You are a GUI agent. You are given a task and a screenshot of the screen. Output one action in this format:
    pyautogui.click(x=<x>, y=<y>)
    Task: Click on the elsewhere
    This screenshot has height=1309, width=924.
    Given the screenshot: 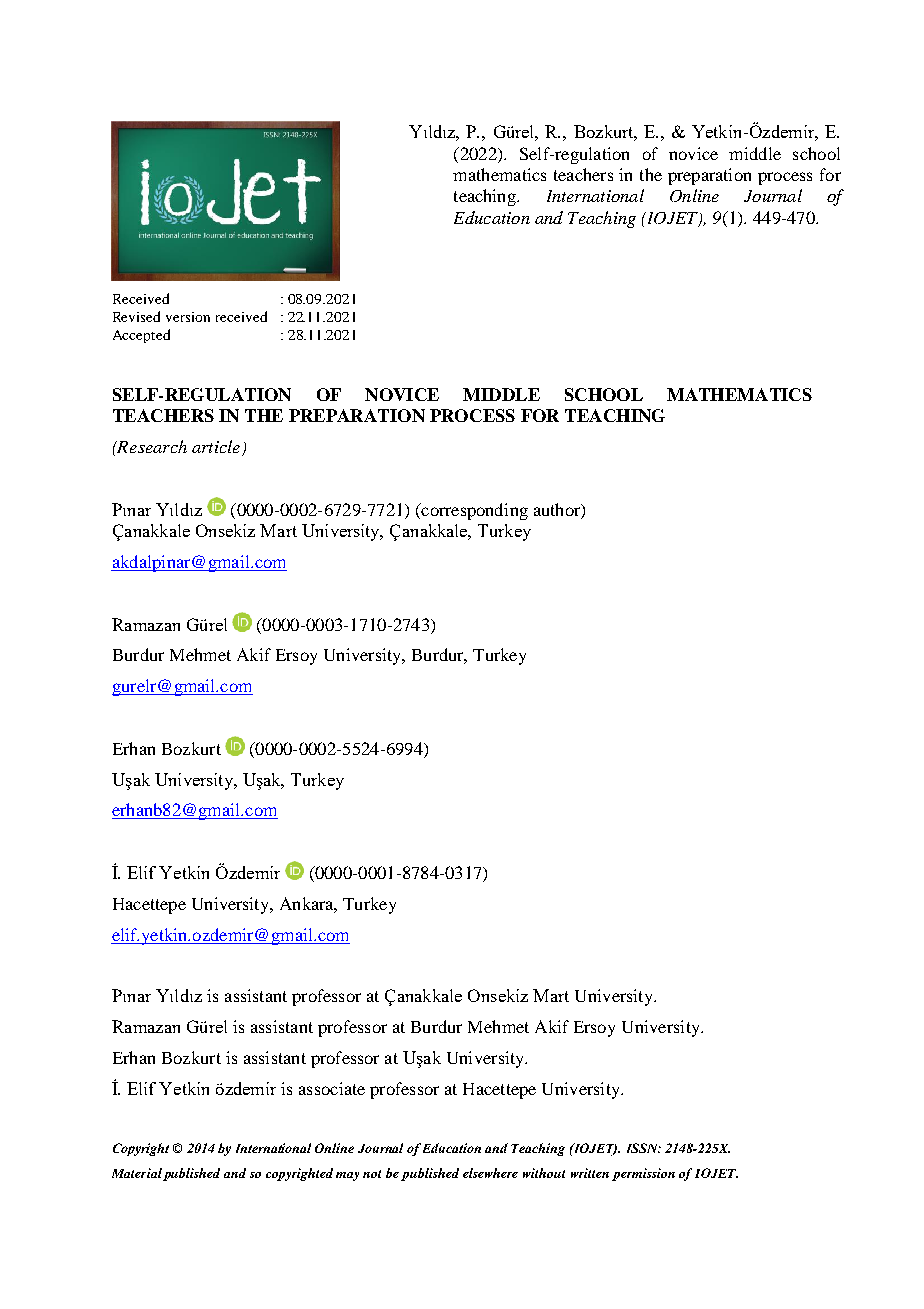 What is the action you would take?
    pyautogui.click(x=490, y=1173)
